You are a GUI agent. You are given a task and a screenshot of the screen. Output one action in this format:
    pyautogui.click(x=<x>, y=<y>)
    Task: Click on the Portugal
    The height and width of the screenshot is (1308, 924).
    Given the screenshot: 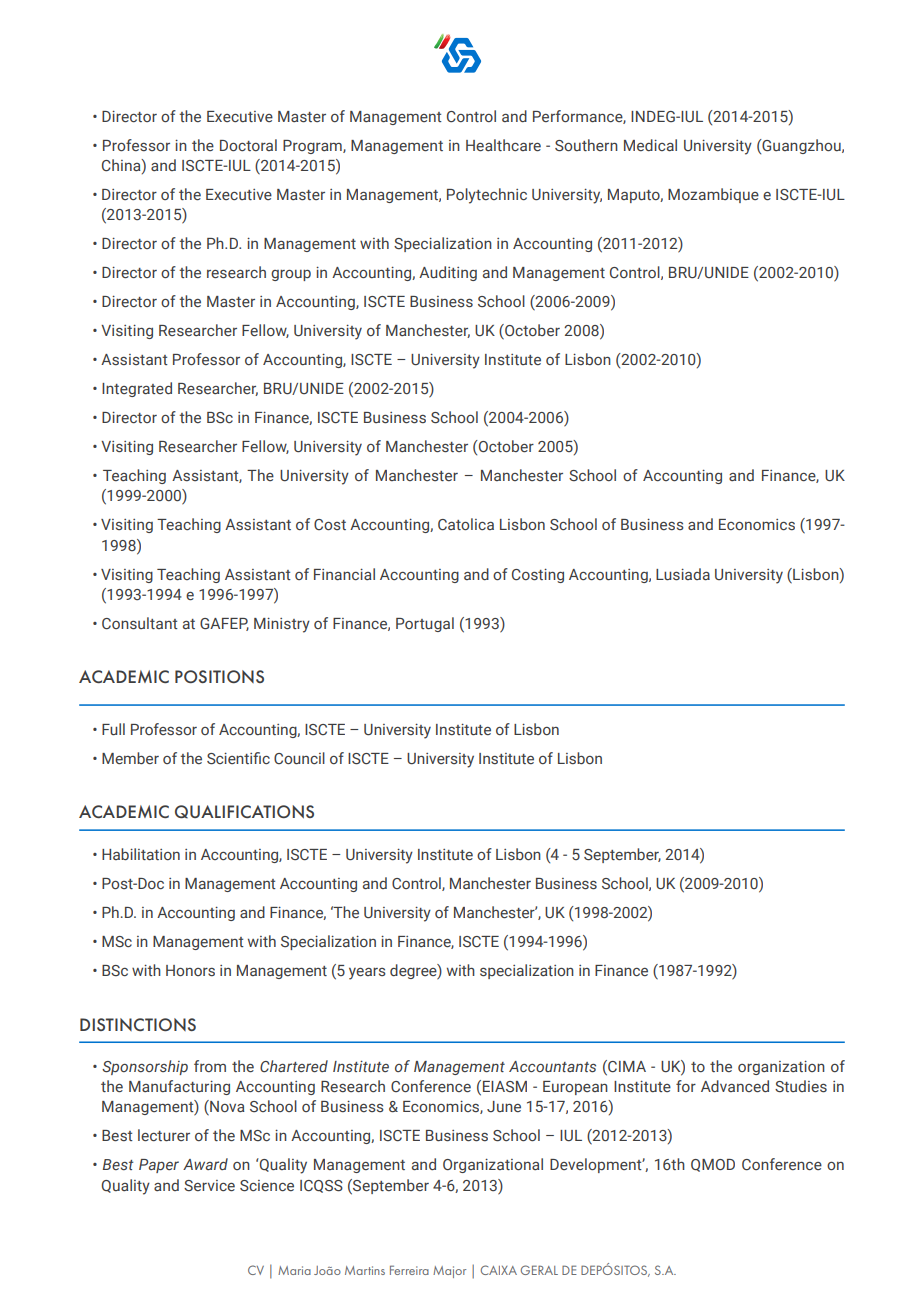 What is the action you would take?
    pyautogui.click(x=425, y=624)
